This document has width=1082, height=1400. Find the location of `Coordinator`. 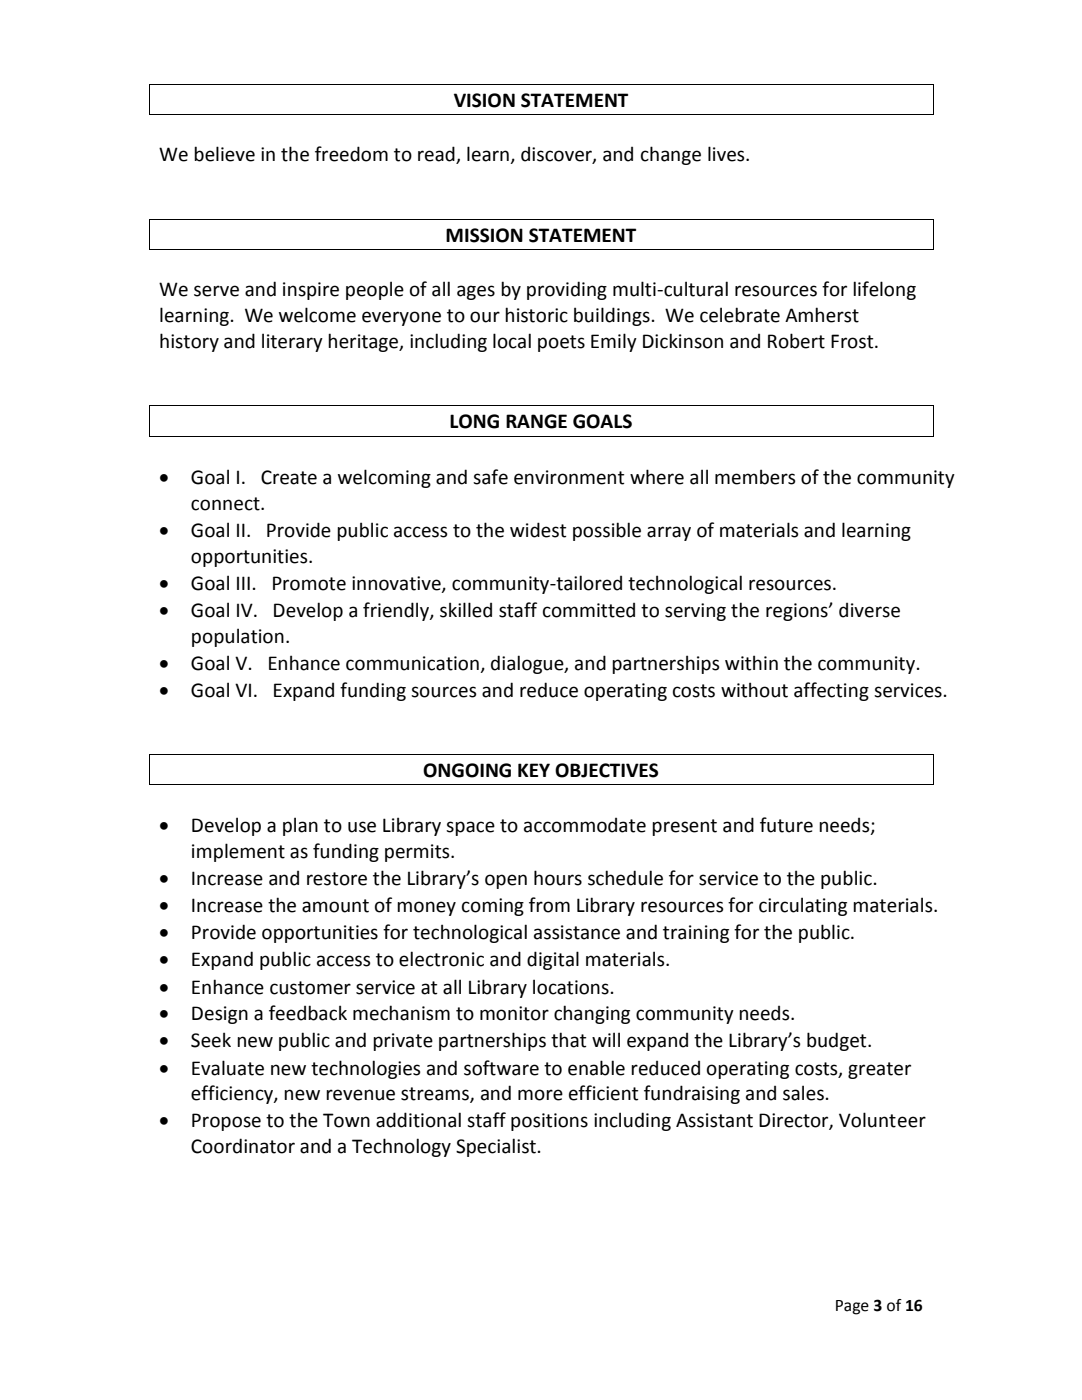

Coordinator is located at coordinates (243, 1146).
